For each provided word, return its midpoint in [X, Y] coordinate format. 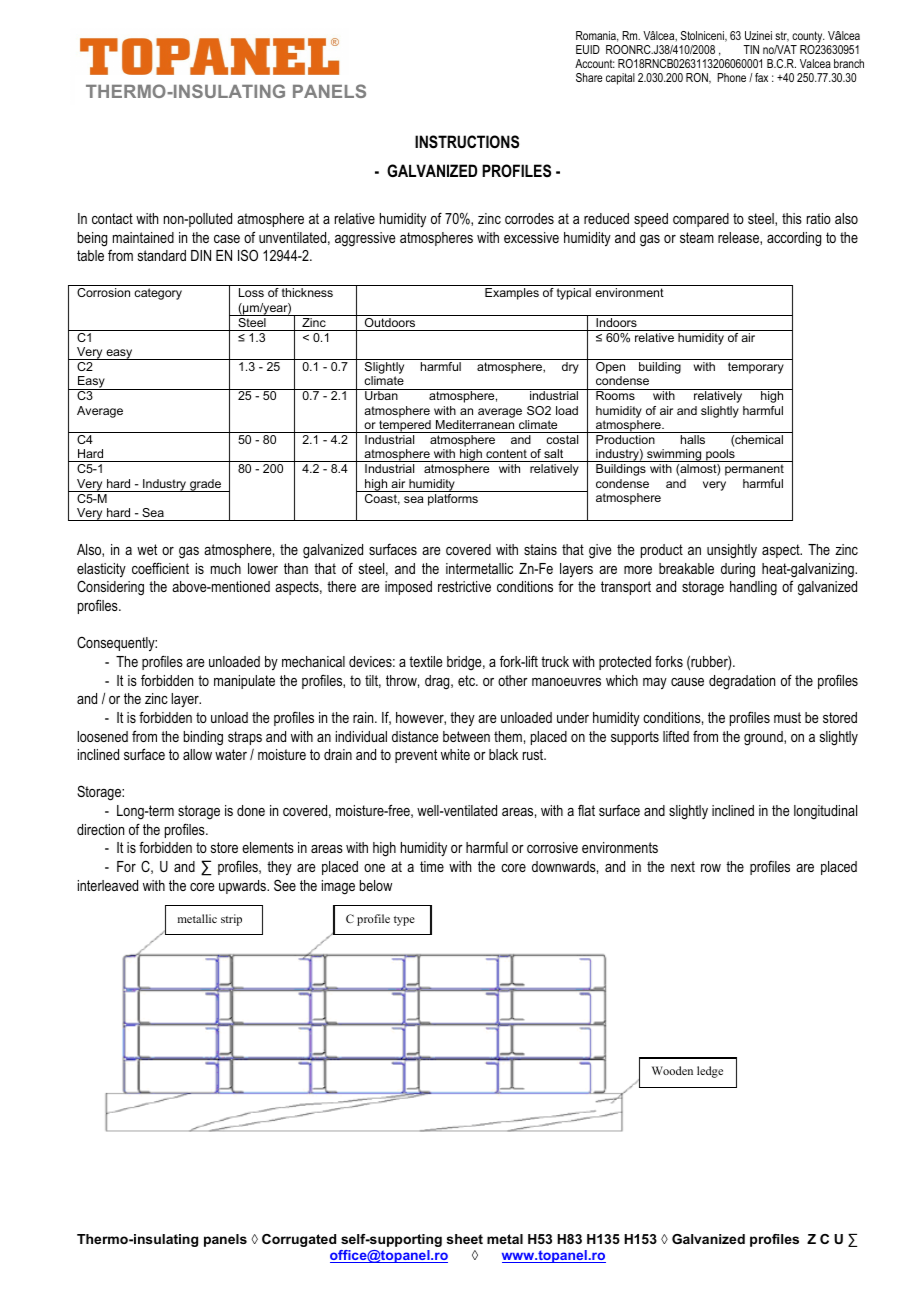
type [404, 921]
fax [761, 77]
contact [112, 218]
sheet [465, 1239]
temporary [756, 368]
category [158, 294]
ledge [710, 1072]
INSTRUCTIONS [467, 142]
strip [231, 920]
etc [467, 680]
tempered [405, 426]
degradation [742, 682]
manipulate [244, 682]
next [683, 866]
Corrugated [299, 1240]
